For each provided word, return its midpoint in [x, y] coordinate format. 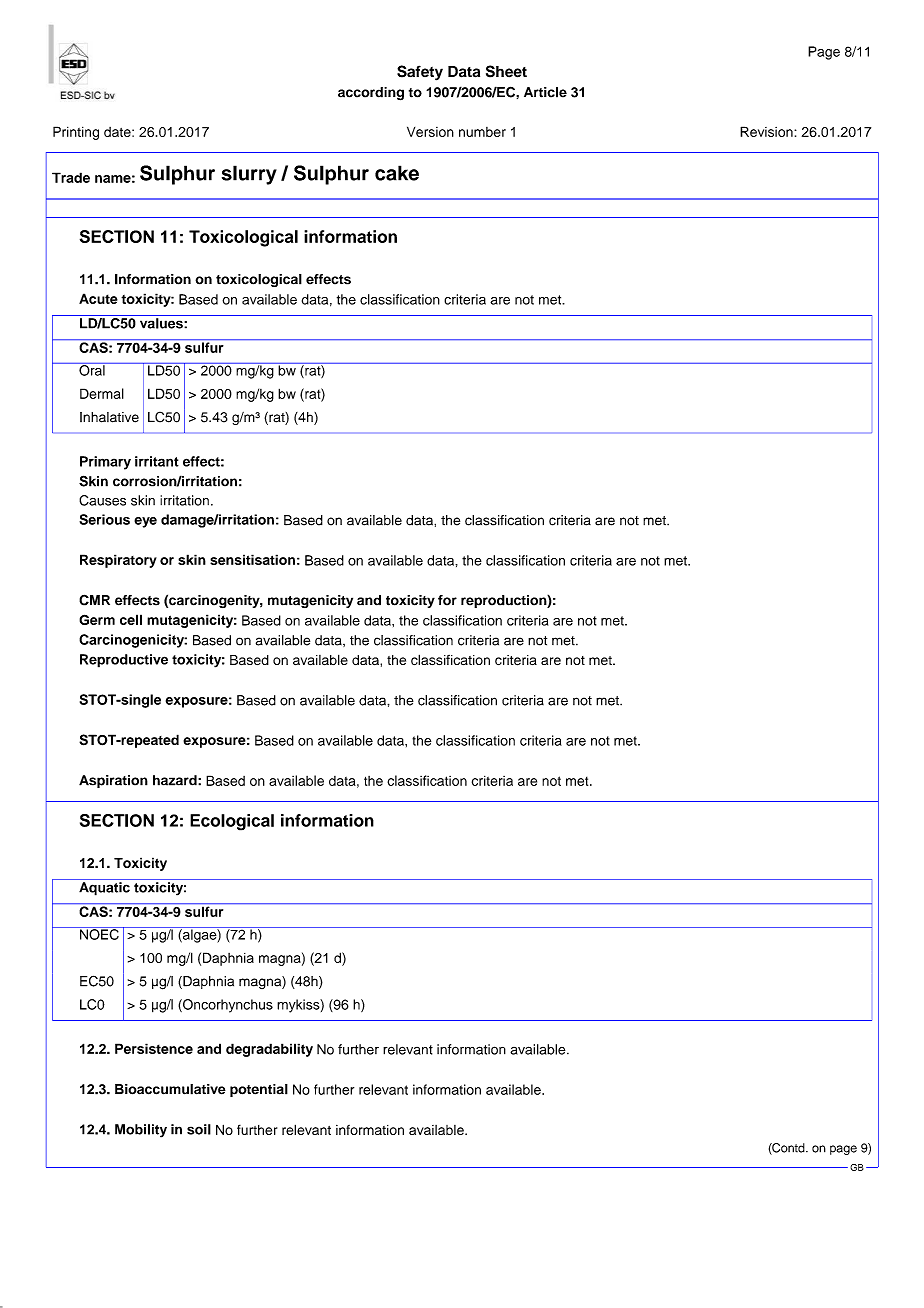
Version [430, 131]
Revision [767, 131]
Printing [76, 133]
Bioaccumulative [170, 1089]
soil [199, 1129]
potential [259, 1090]
